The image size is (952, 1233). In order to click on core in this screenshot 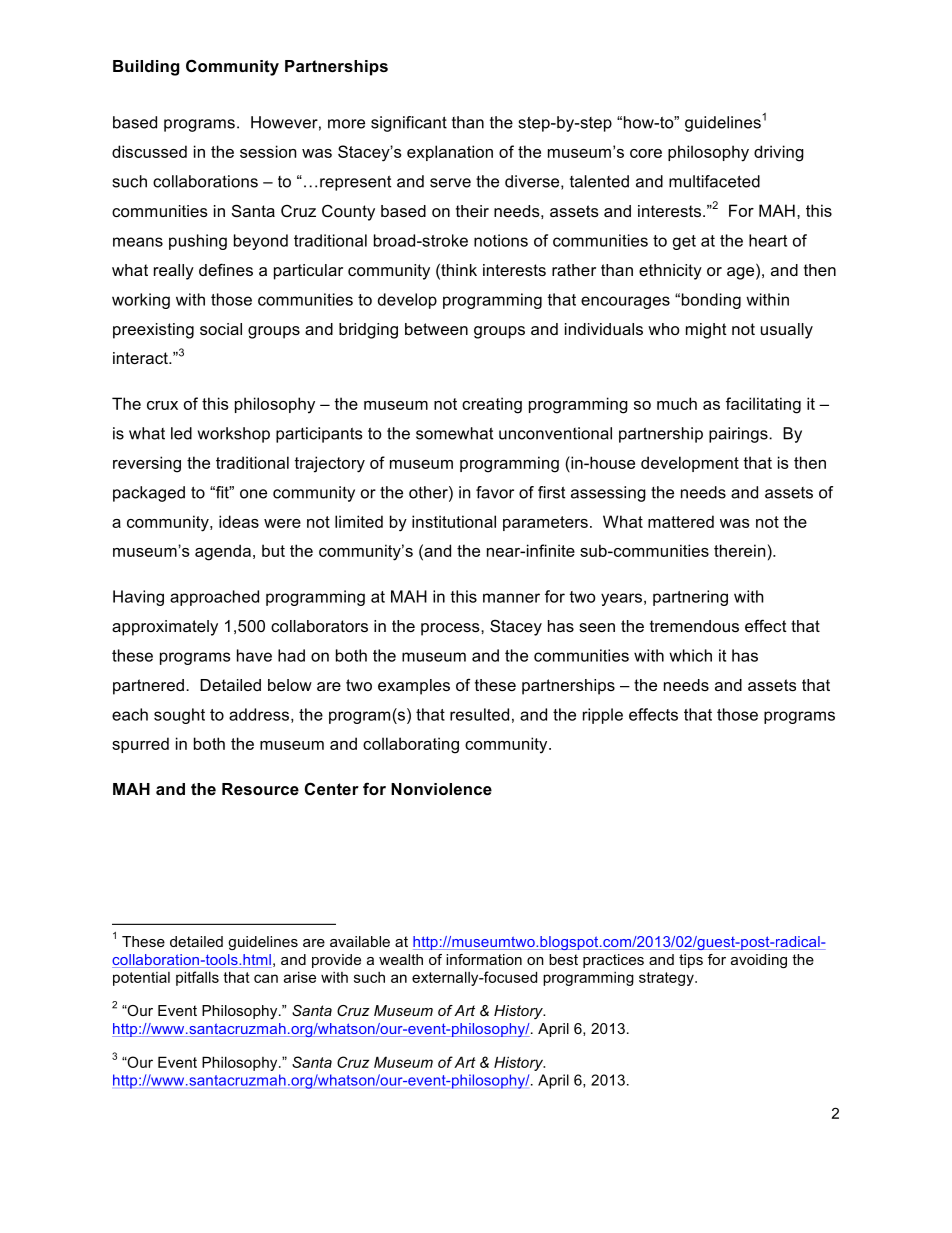, I will do `click(646, 153)`.
